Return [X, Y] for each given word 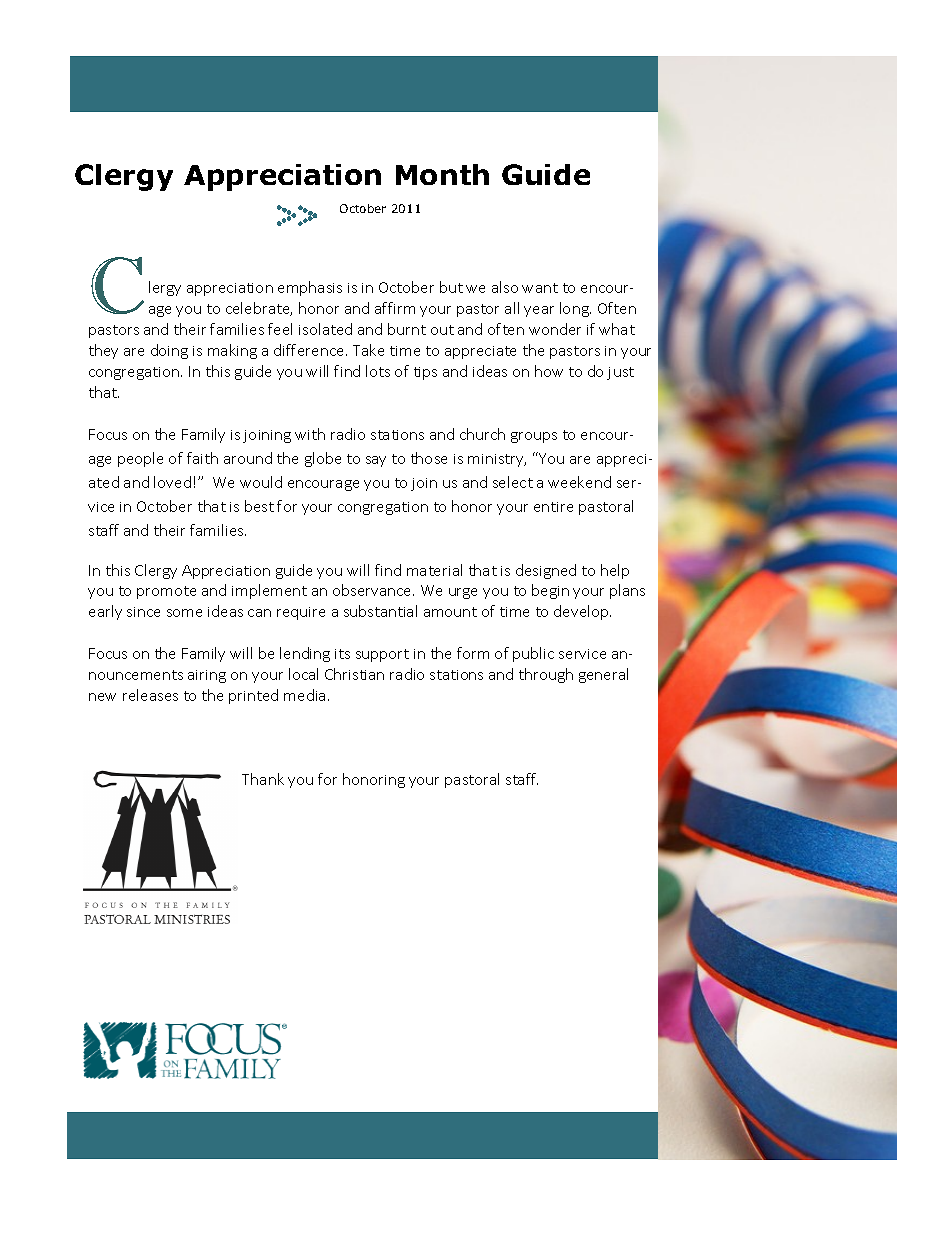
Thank [263, 779]
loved [172, 482]
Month [442, 174]
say [376, 461]
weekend [579, 482]
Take [368, 350]
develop [582, 612]
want [540, 288]
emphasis [310, 288]
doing [169, 351]
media [304, 695]
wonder [555, 329]
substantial [380, 611]
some [184, 613]
